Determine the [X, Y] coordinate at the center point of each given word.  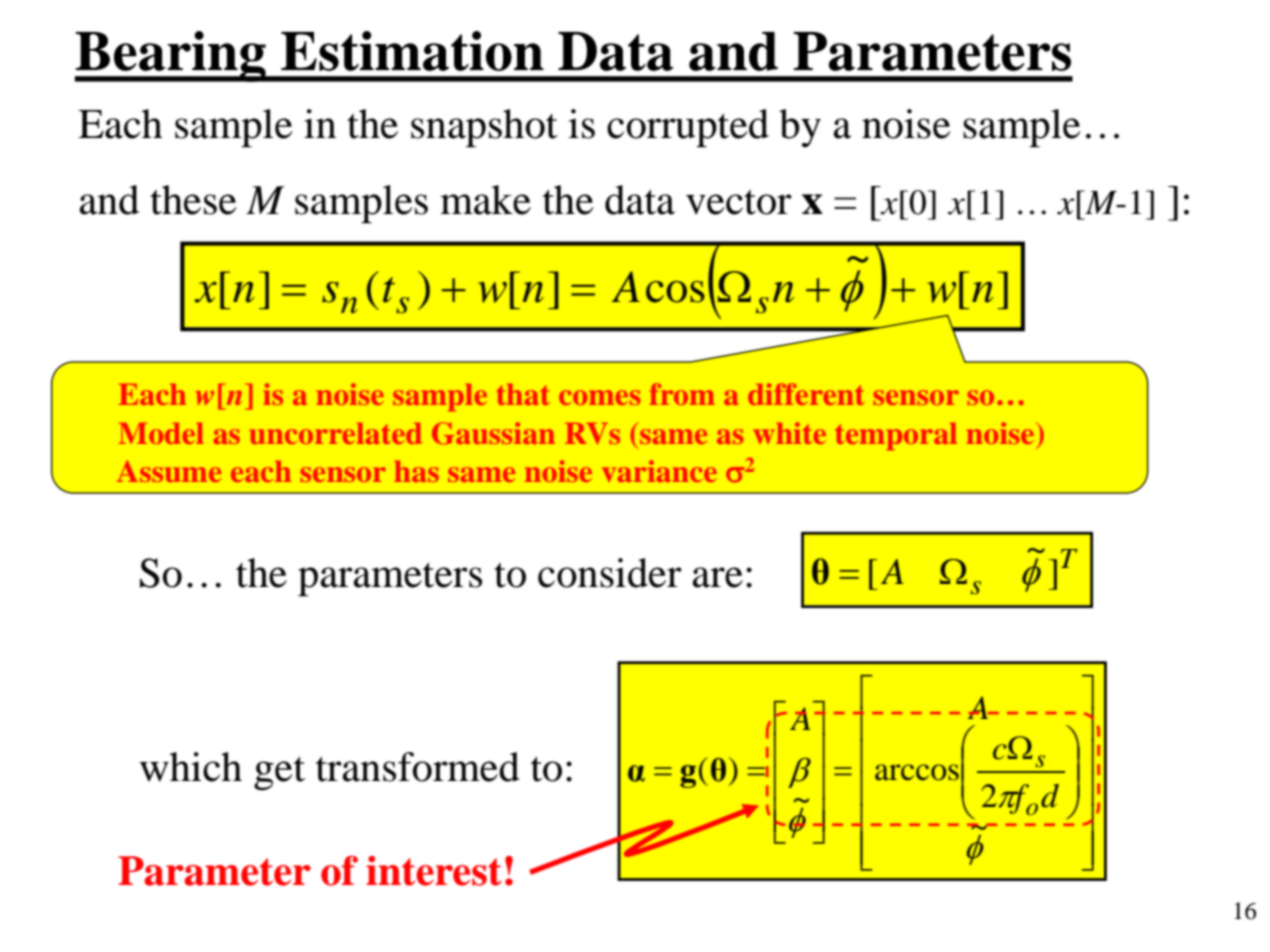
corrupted [688, 128]
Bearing [171, 56]
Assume [169, 471]
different [806, 394]
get [279, 773]
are [718, 577]
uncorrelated [336, 433]
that [523, 394]
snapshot [484, 128]
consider [610, 573]
